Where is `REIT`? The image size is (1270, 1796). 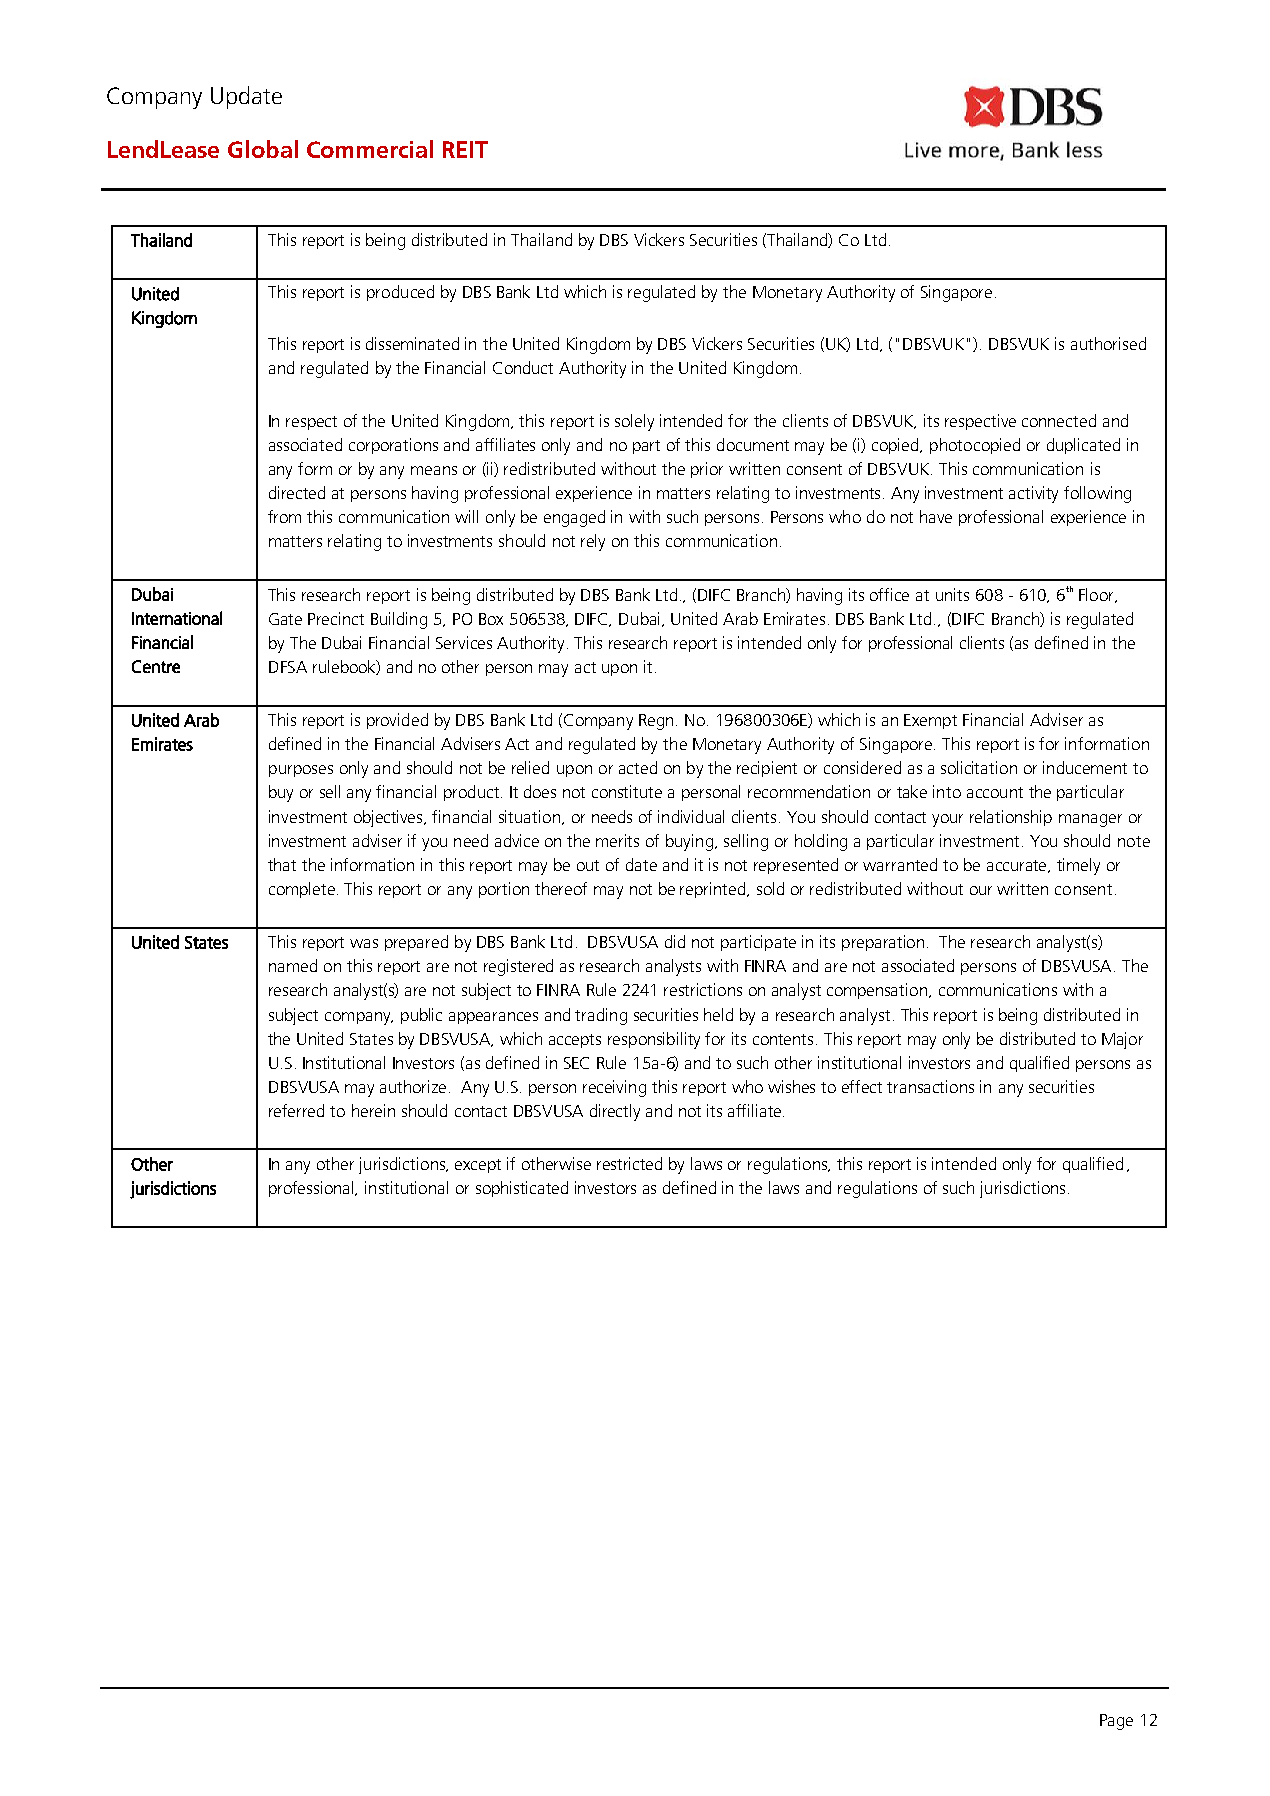 REIT is located at coordinates (465, 149).
